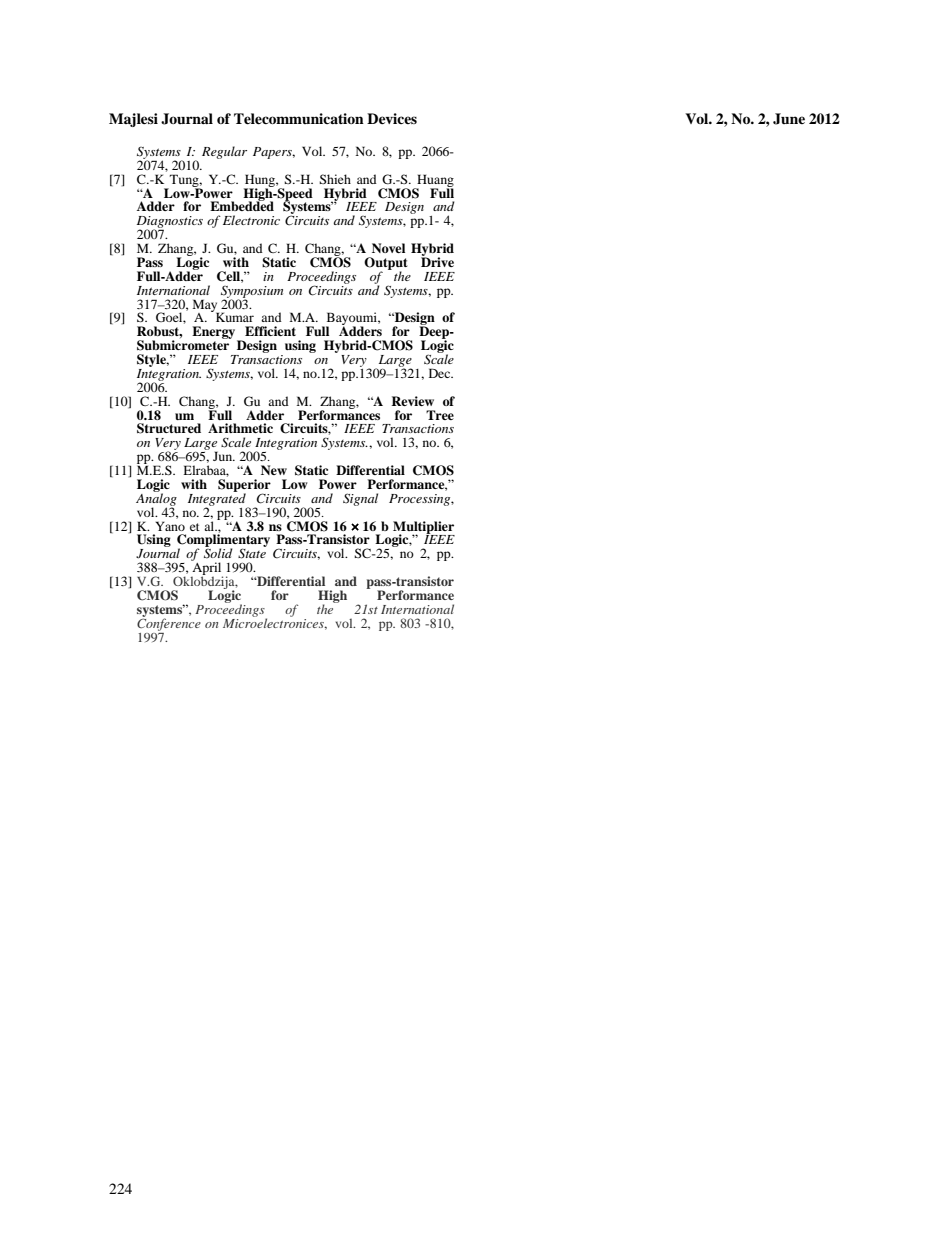 This screenshot has height=1259, width=952. Describe the element at coordinates (224, 152) in the screenshot. I see `Regular` at that location.
